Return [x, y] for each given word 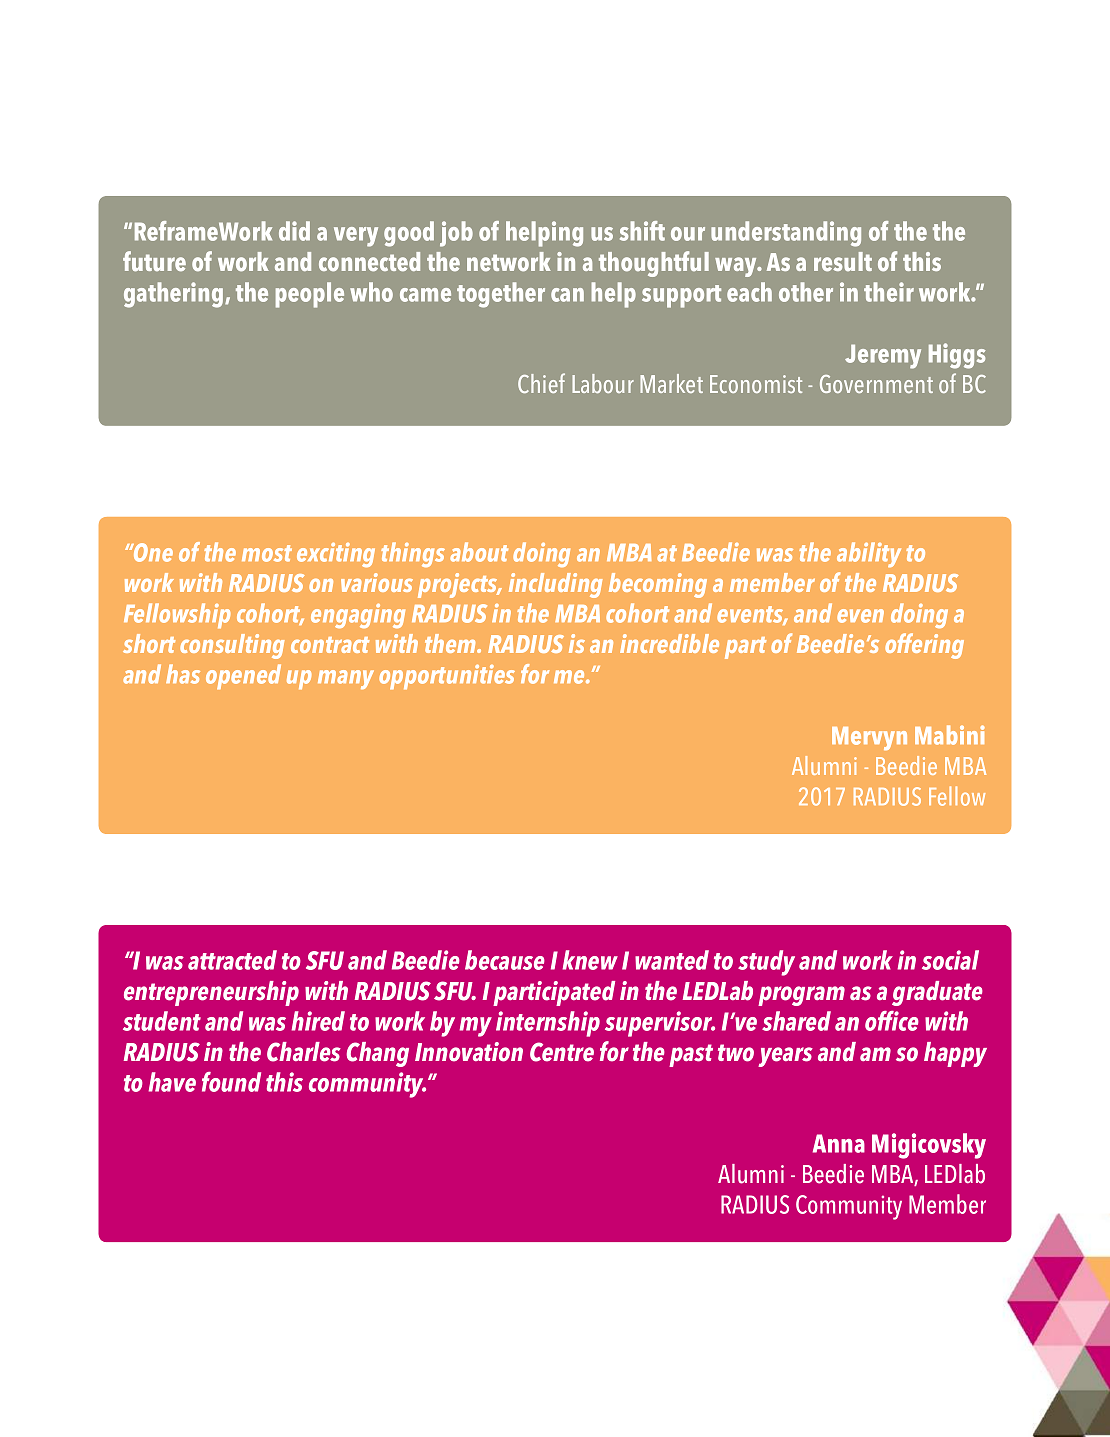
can [567, 295]
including [556, 585]
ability [869, 554]
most [267, 553]
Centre [562, 1052]
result [843, 262]
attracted [232, 960]
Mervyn [869, 738]
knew [590, 960]
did [294, 231]
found [231, 1082]
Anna [839, 1143]
